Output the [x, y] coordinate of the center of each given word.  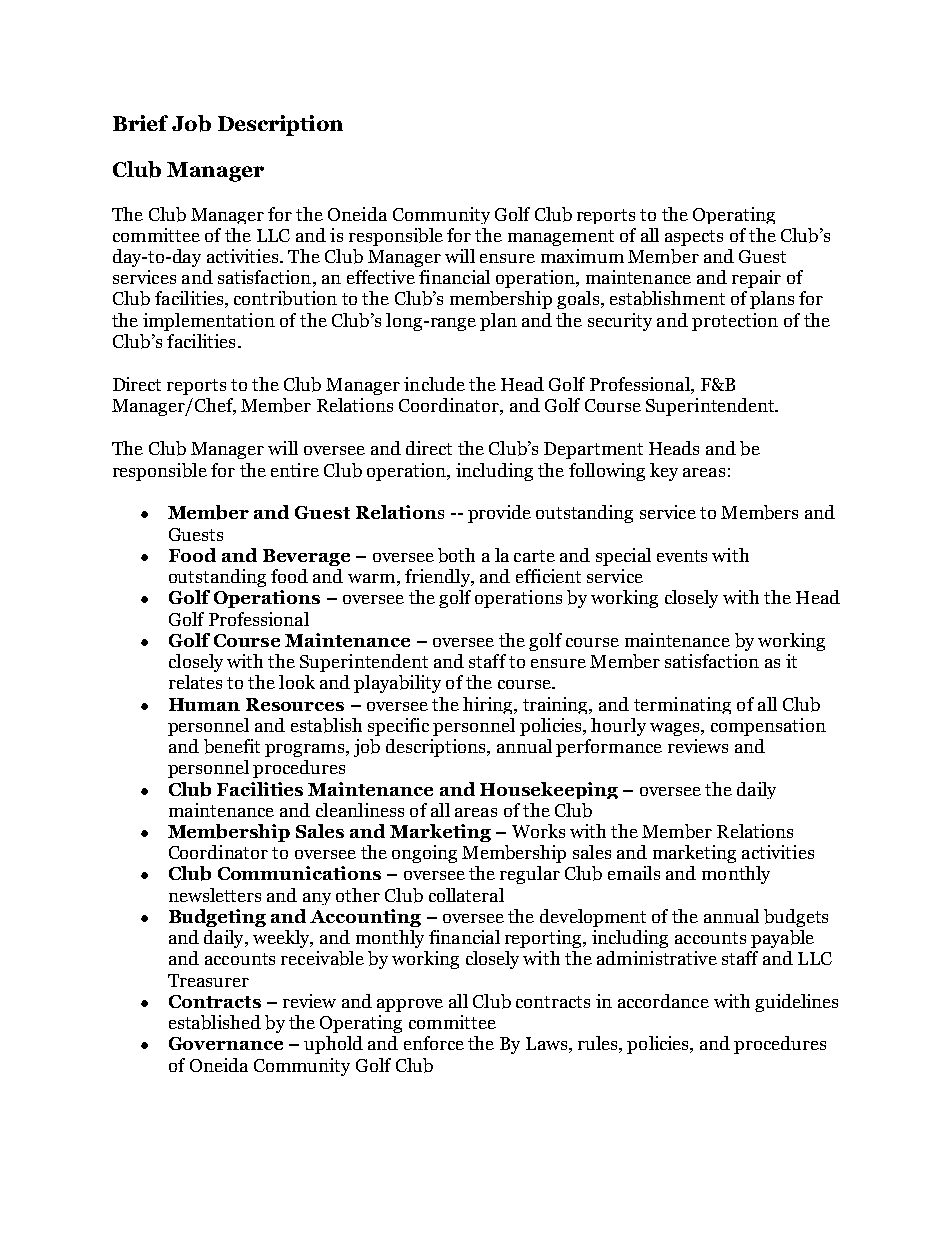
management [561, 238]
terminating [682, 705]
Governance [226, 1043]
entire [295, 470]
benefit [232, 746]
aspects [694, 238]
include [434, 384]
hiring [489, 705]
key [664, 472]
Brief [140, 123]
